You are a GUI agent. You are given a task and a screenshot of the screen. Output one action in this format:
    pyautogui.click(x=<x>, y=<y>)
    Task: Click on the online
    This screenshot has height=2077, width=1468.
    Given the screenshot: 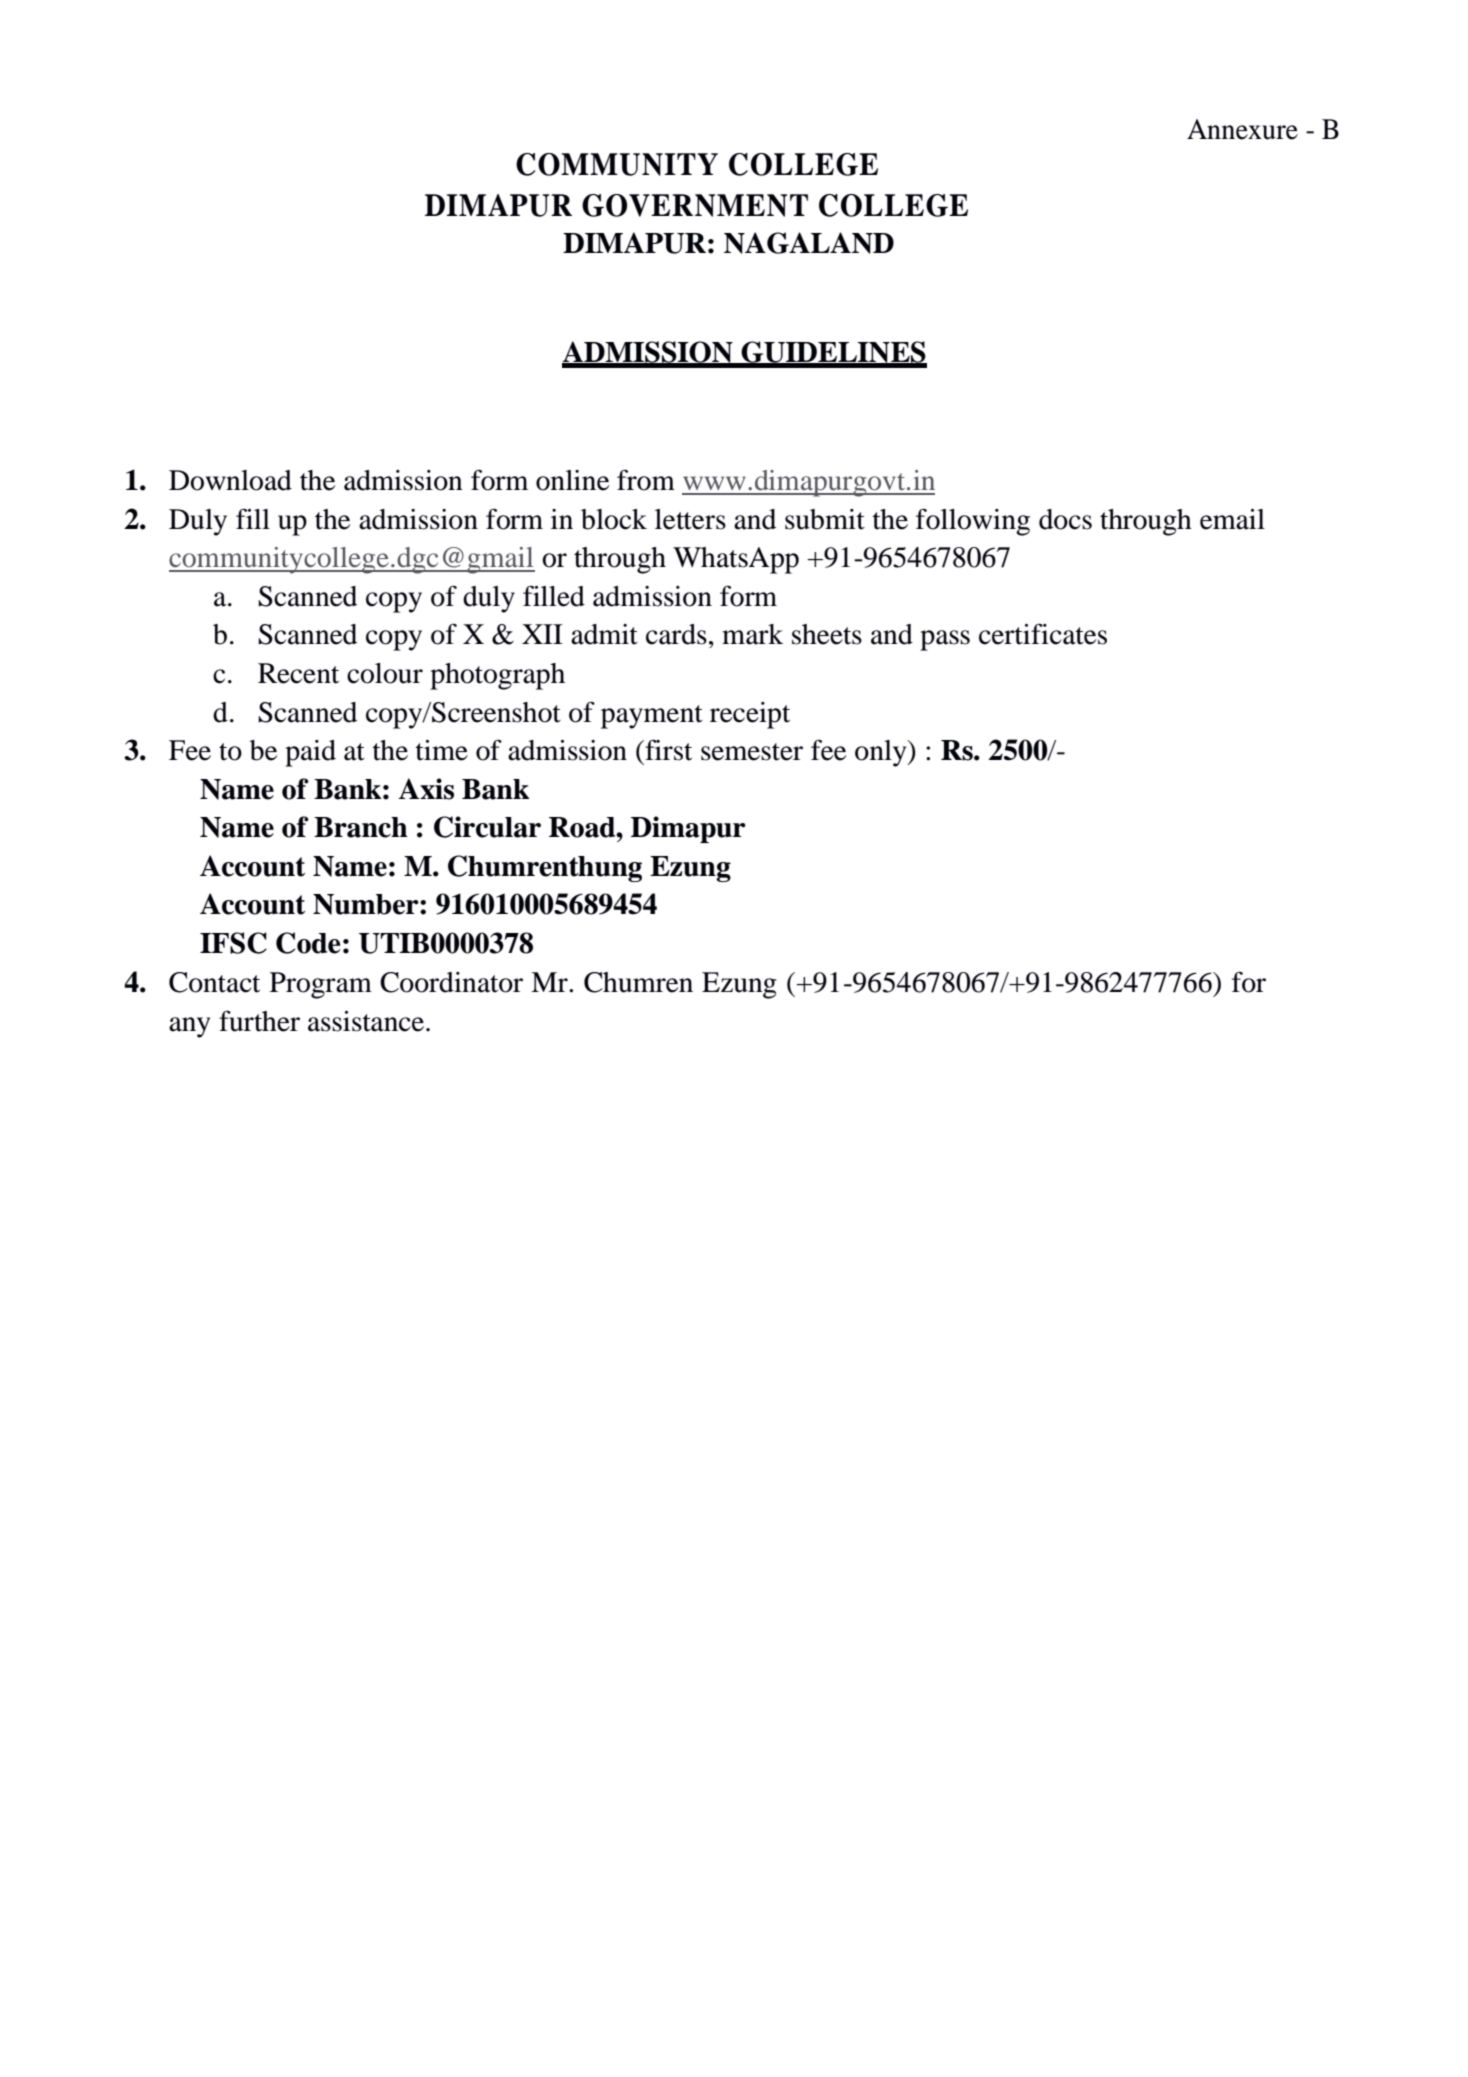 What is the action you would take?
    pyautogui.click(x=572, y=480)
